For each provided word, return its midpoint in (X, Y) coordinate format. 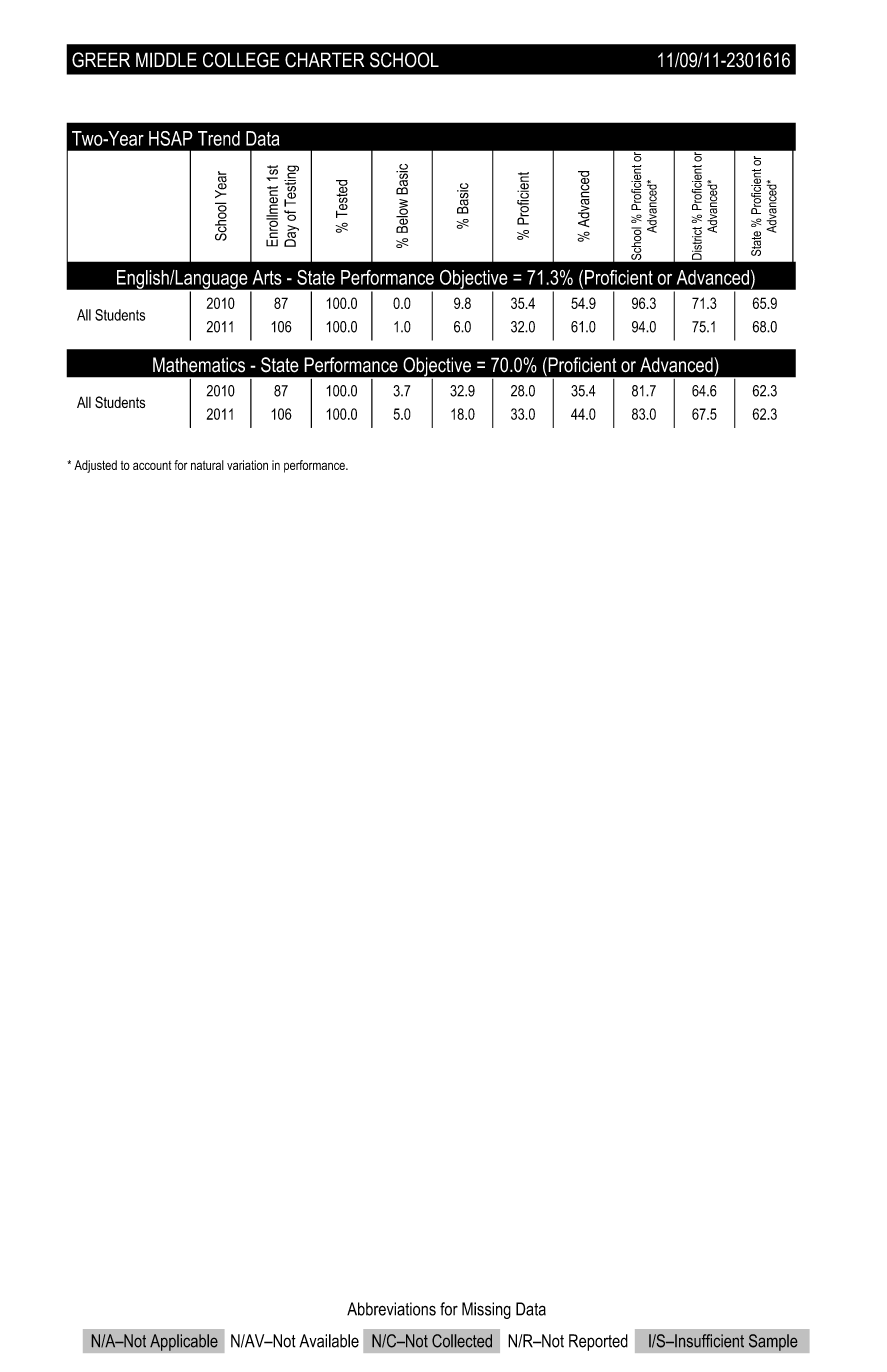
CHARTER (324, 60)
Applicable (184, 1342)
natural (207, 465)
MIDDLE (166, 60)
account (152, 465)
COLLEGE (241, 60)
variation (247, 465)
